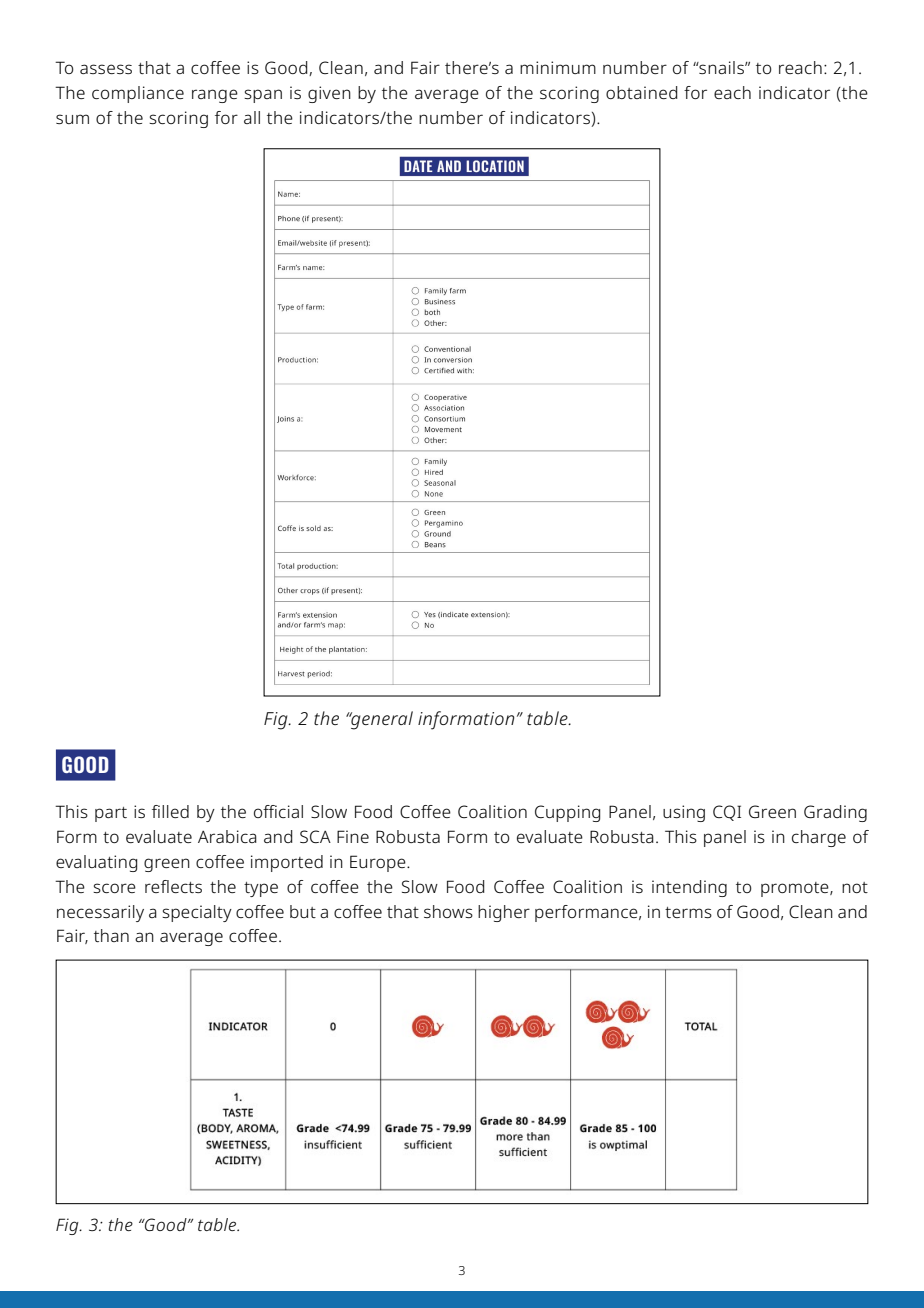 Image resolution: width=924 pixels, height=1308 pixels. Describe the element at coordinates (567, 813) in the document. I see `Cupping` at that location.
